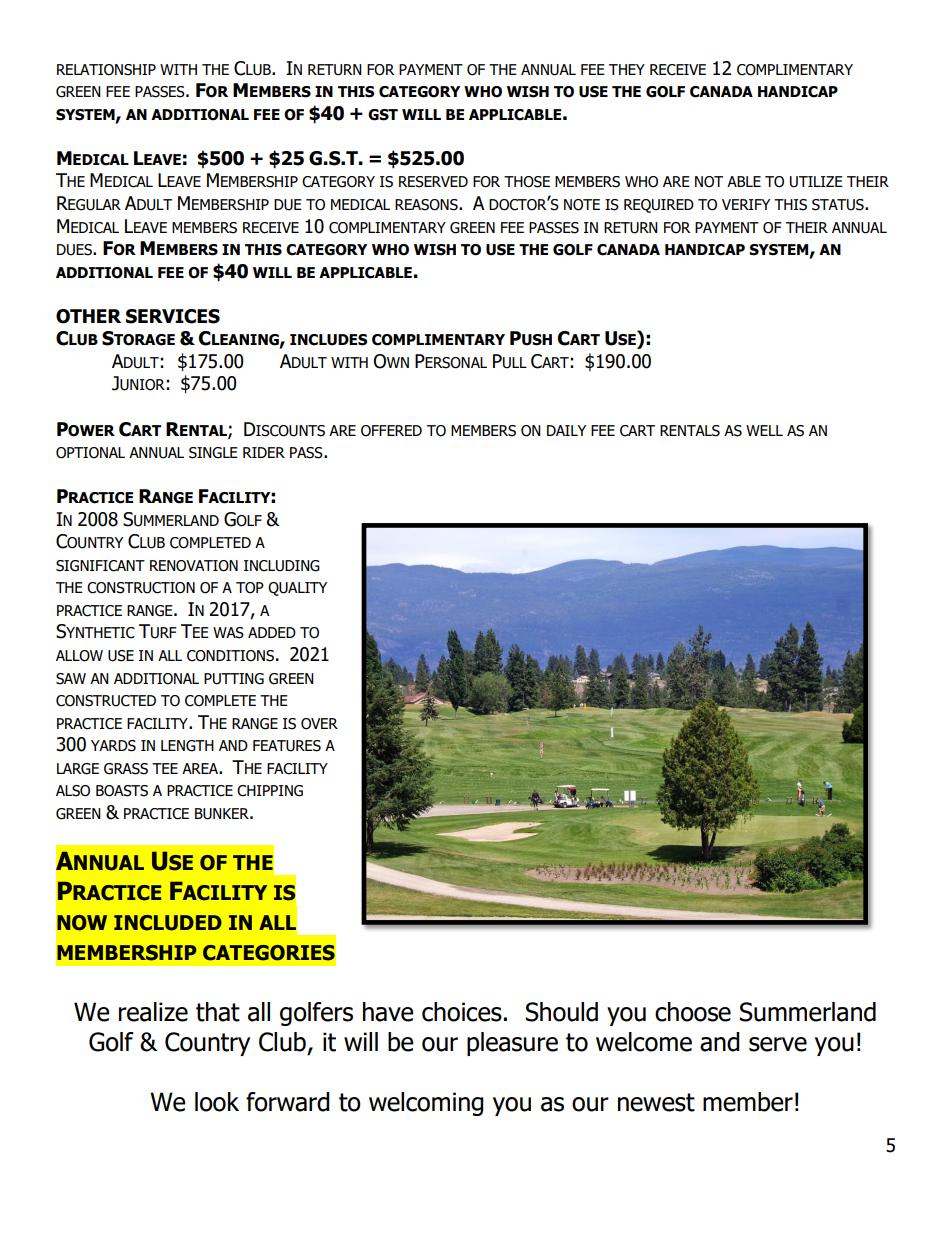  Describe the element at coordinates (106, 70) in the image. I see `RELATIONSHIP` at that location.
